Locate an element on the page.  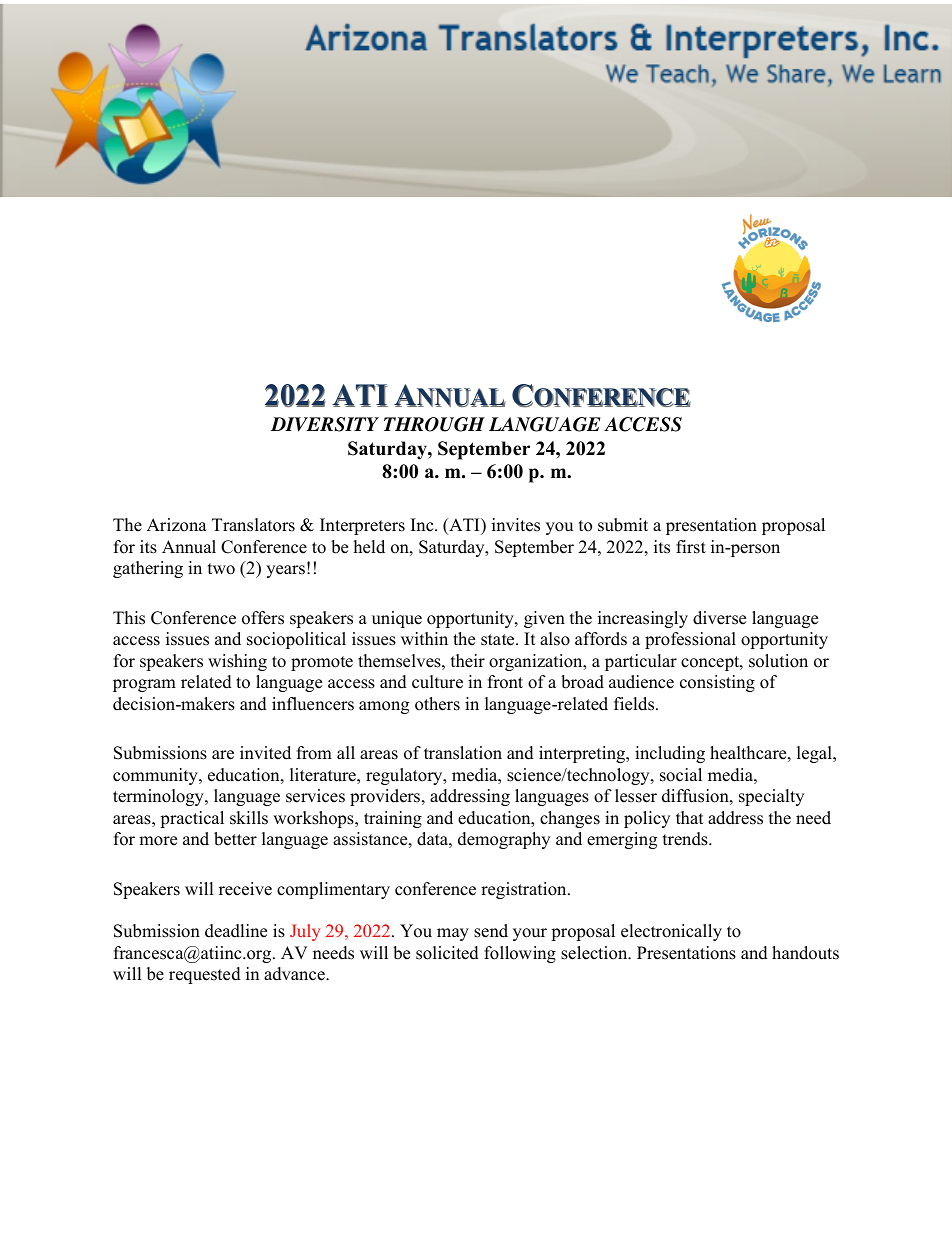
submit is located at coordinates (623, 525).
